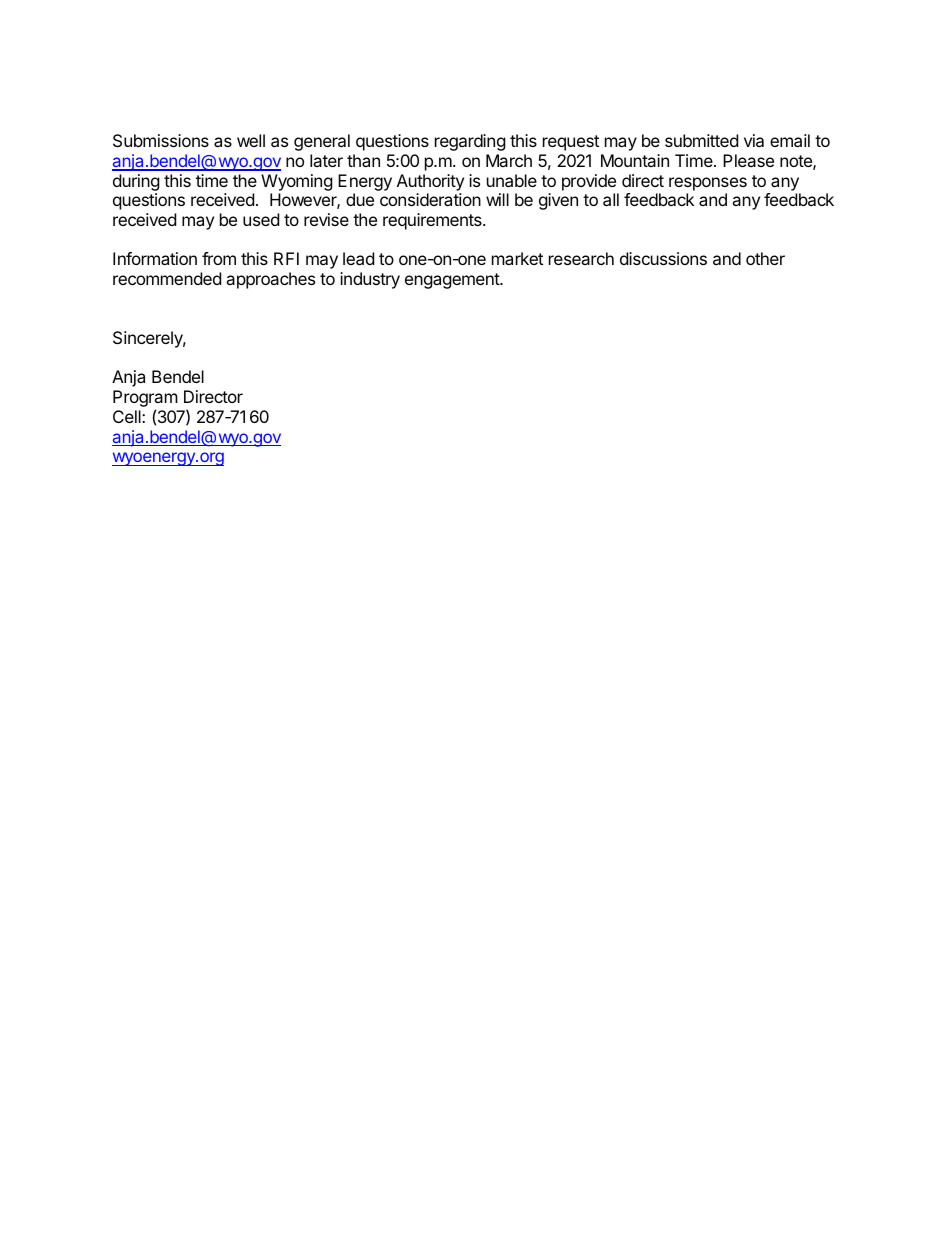 The width and height of the screenshot is (952, 1233). I want to click on Program, so click(145, 400).
